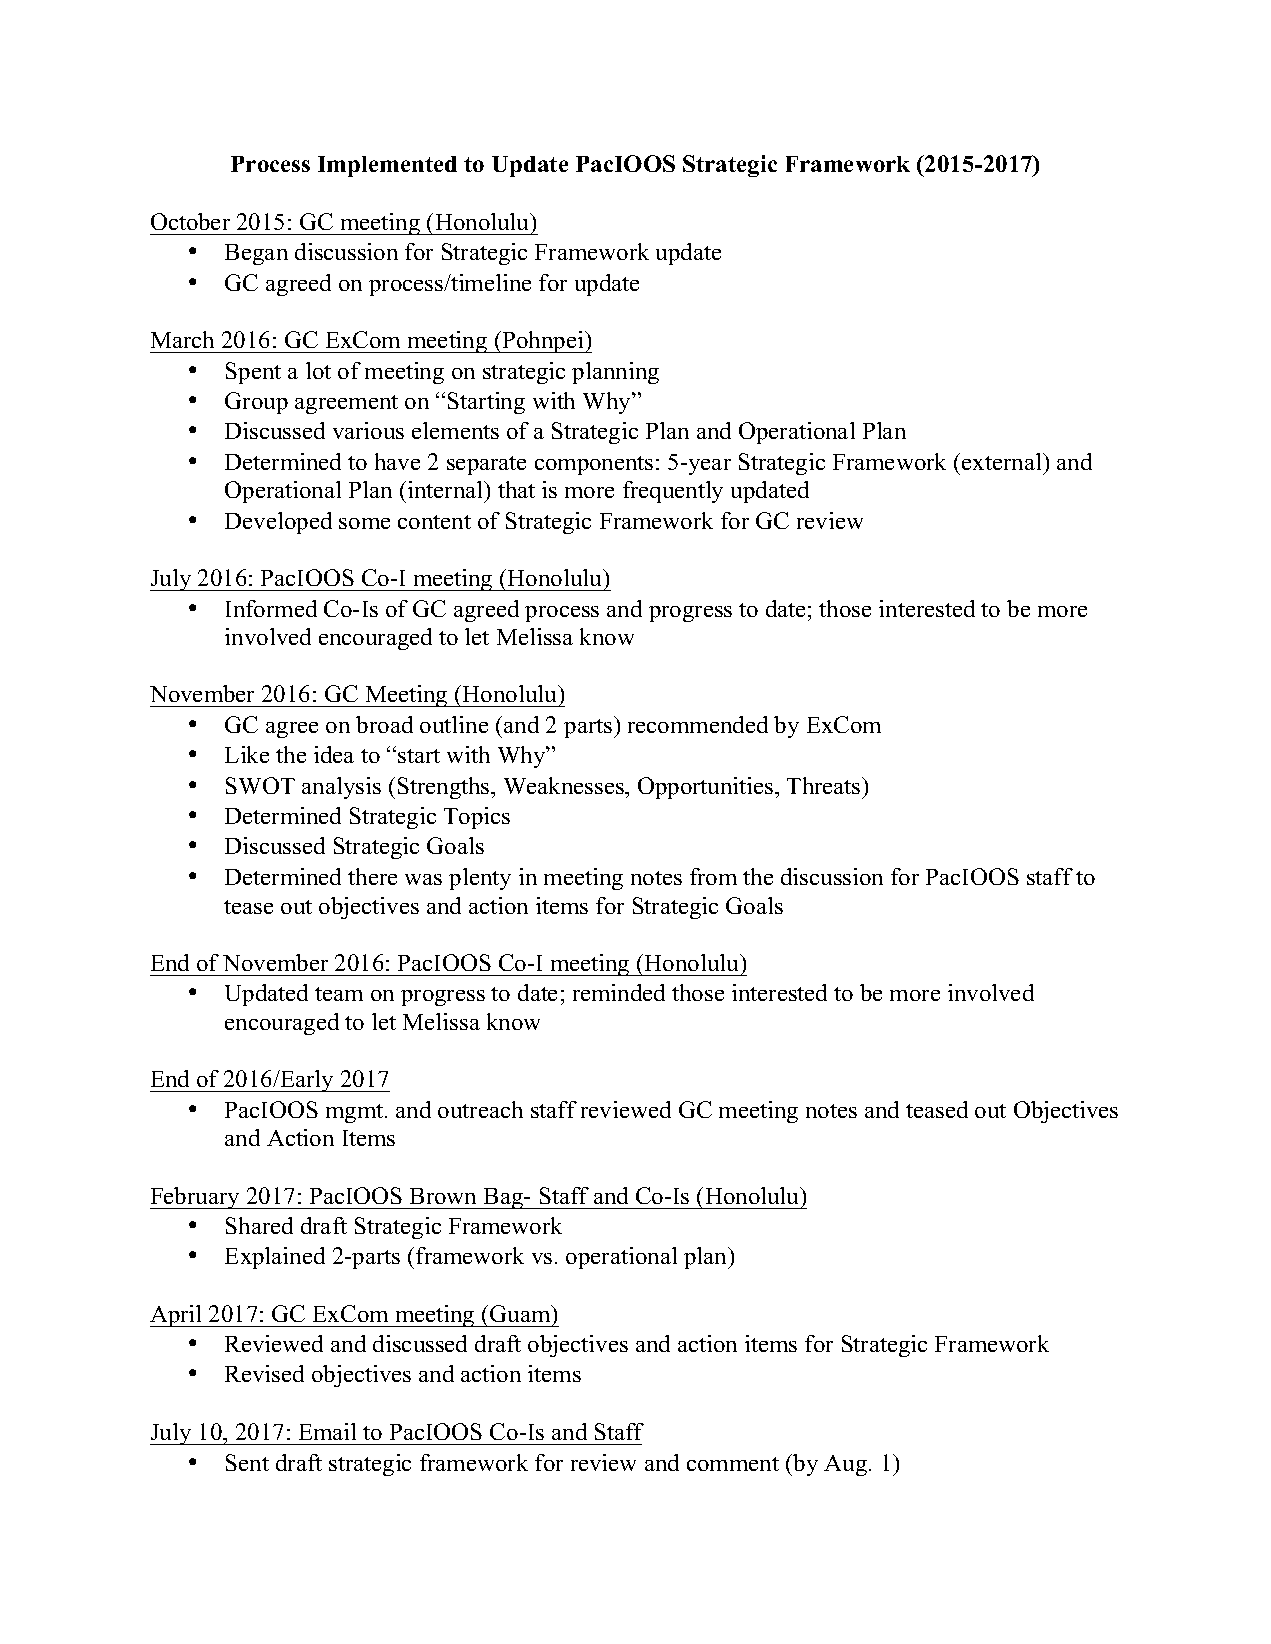 This image has height=1644, width=1271. Describe the element at coordinates (516, 489) in the image. I see `that` at that location.
